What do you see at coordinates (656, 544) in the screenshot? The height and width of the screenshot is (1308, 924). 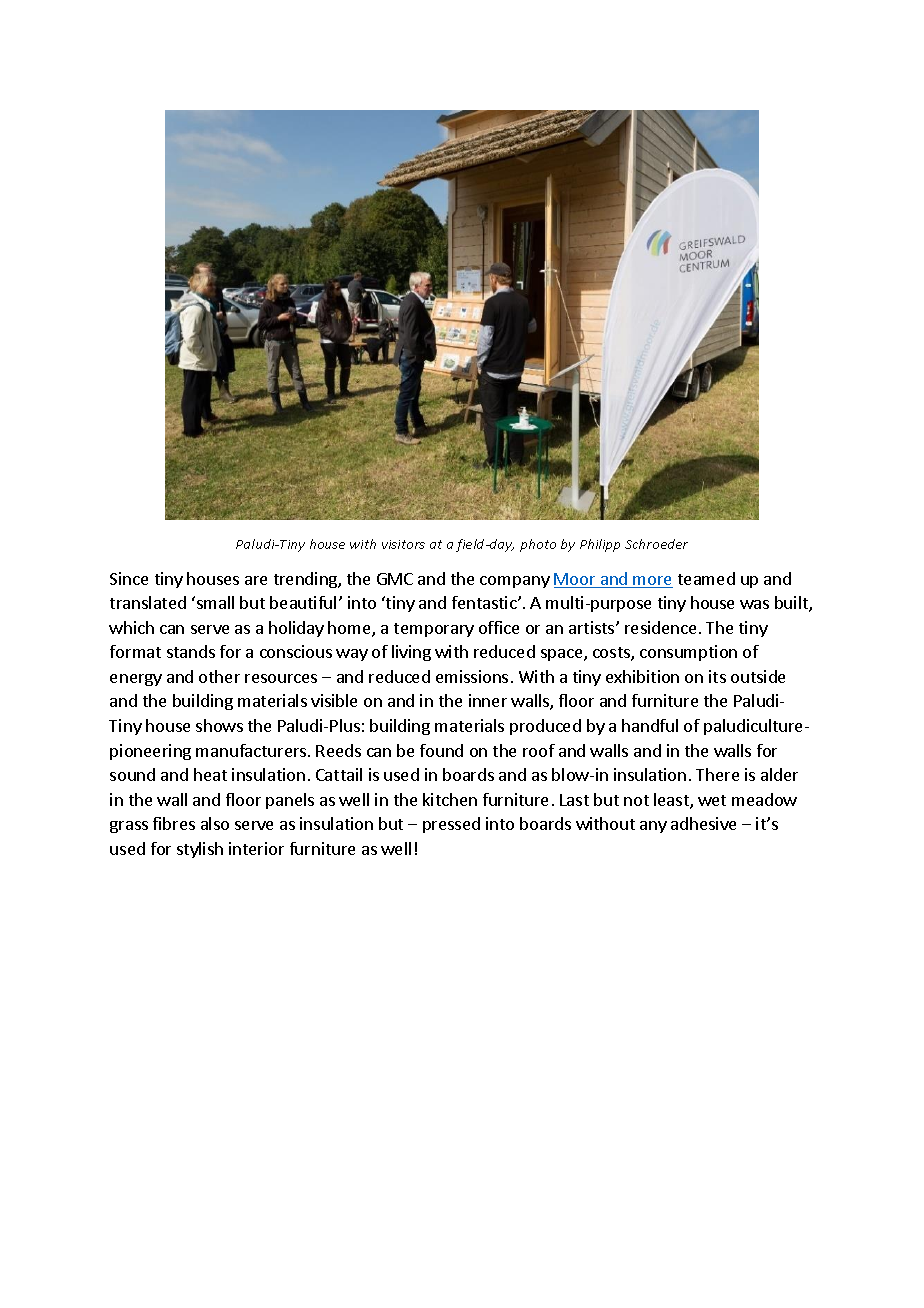 I see `Schroeder` at bounding box center [656, 544].
